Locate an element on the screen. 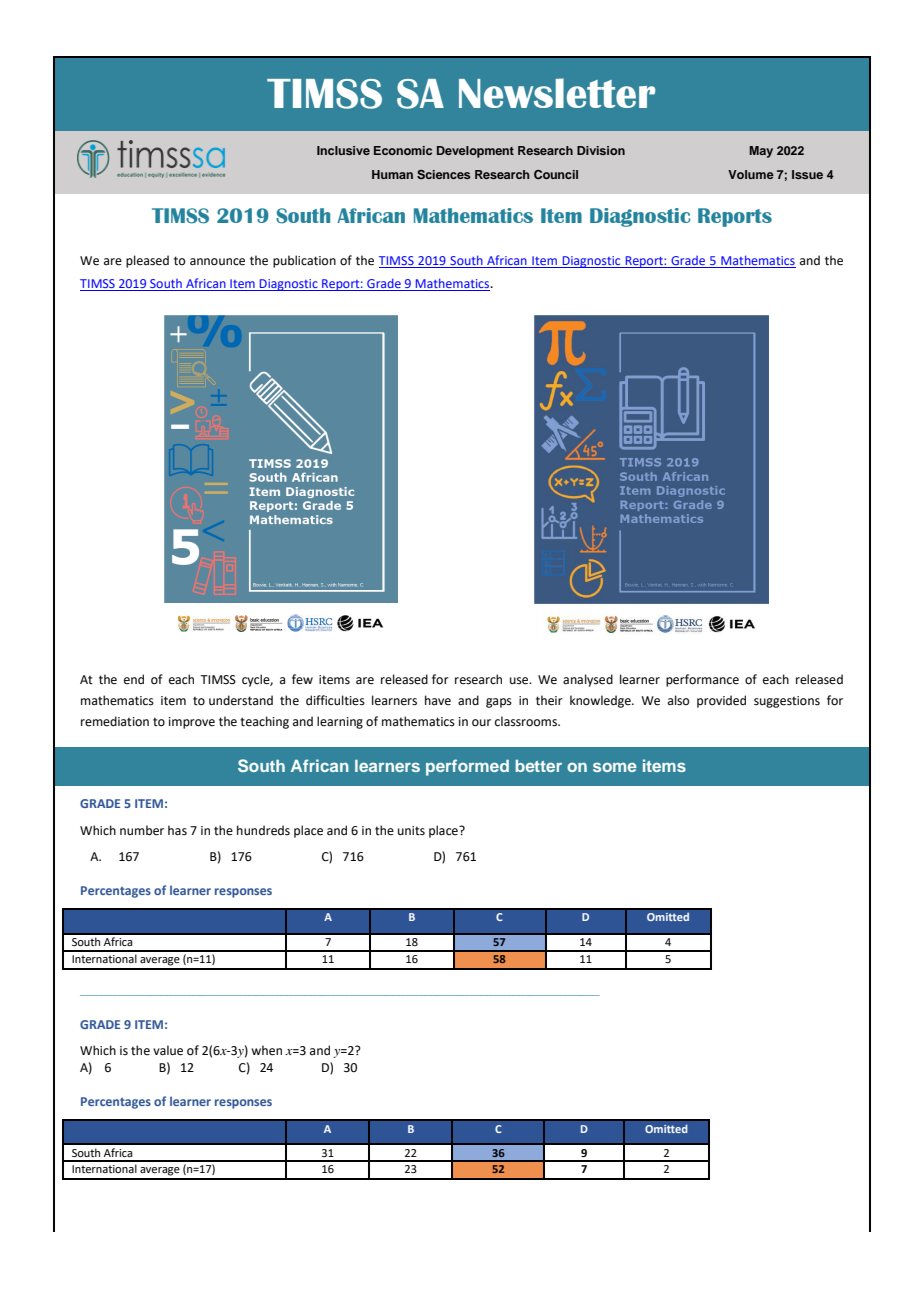 The width and height of the screenshot is (924, 1308). Inclusive is located at coordinates (343, 150).
